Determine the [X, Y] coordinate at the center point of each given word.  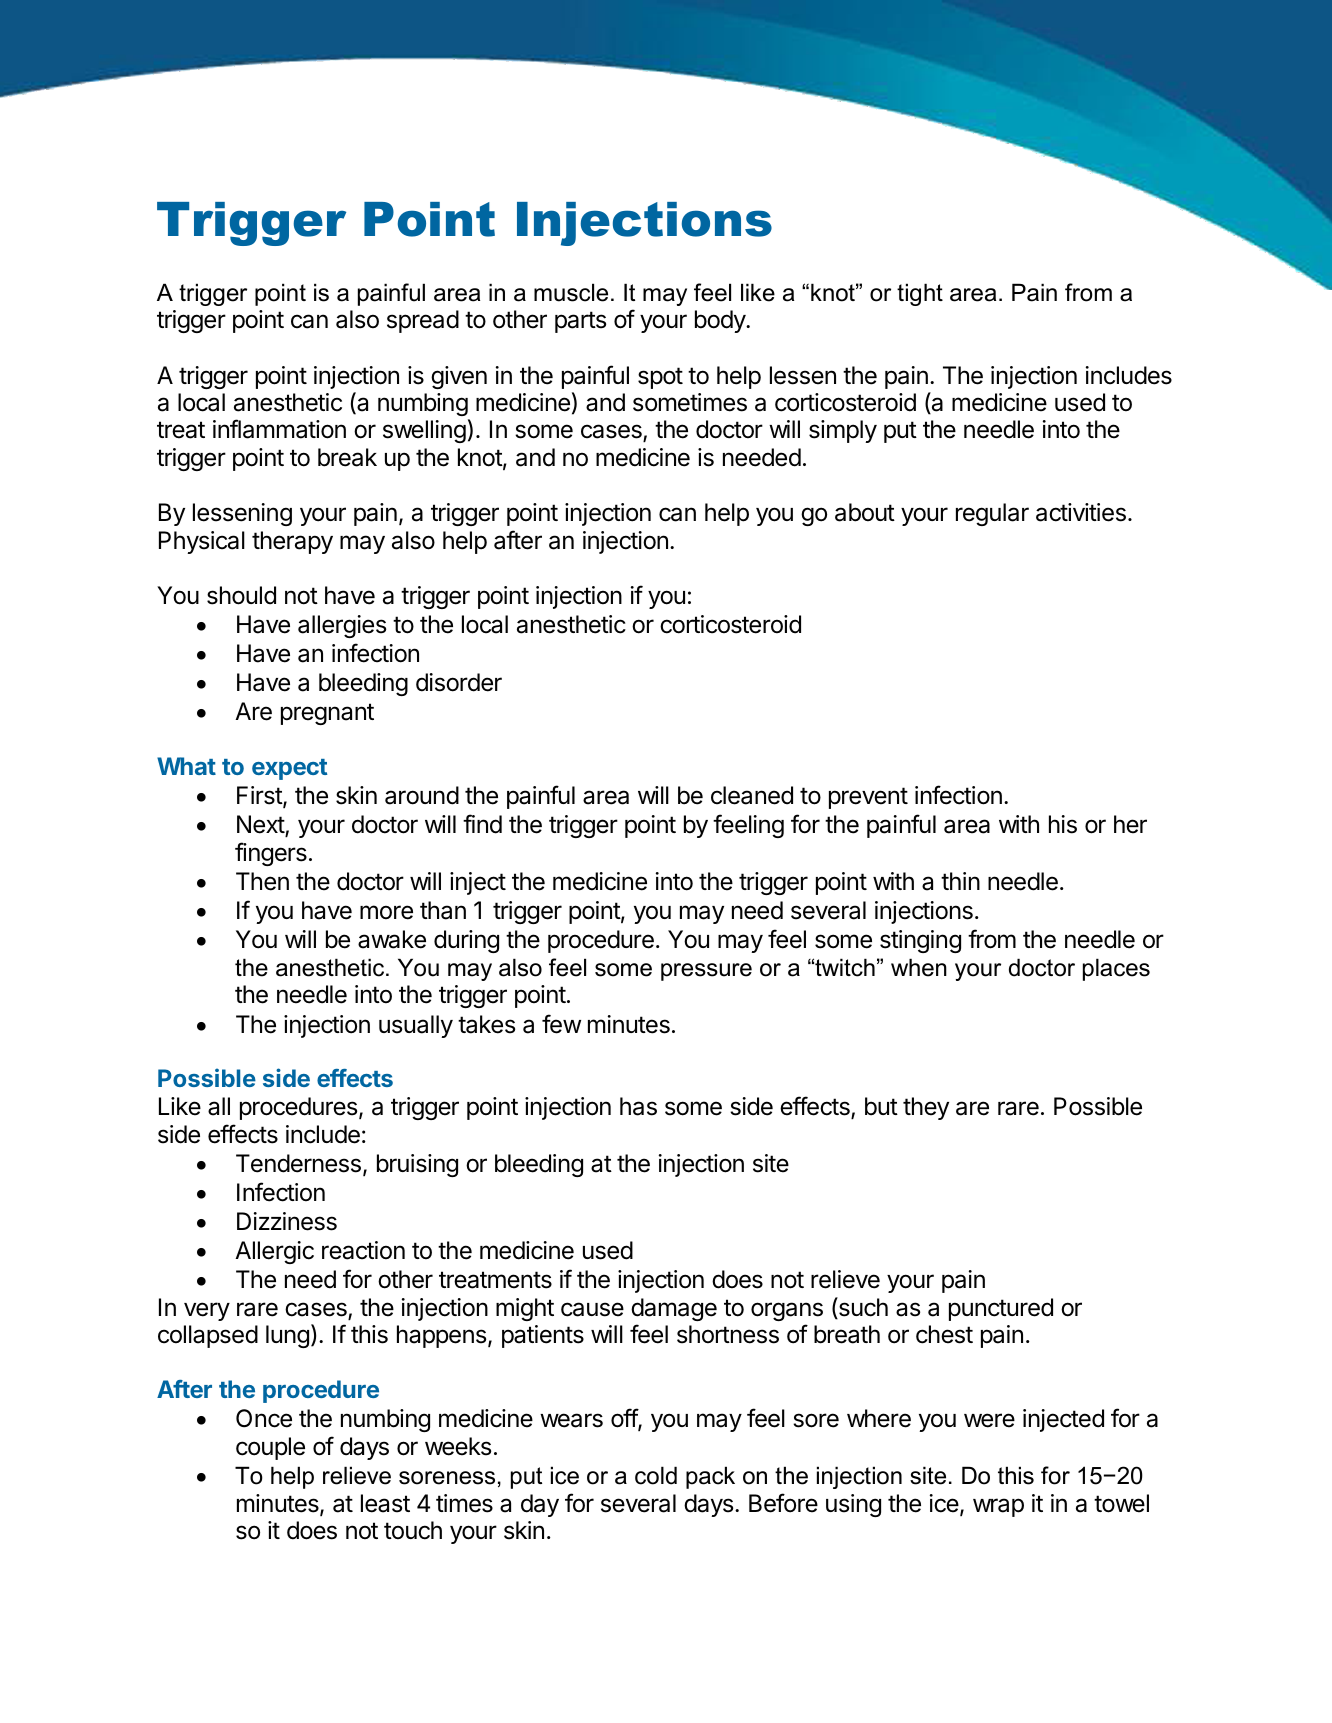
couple [270, 1448]
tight [920, 294]
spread [423, 321]
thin [960, 881]
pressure [706, 972]
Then [262, 881]
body [721, 321]
